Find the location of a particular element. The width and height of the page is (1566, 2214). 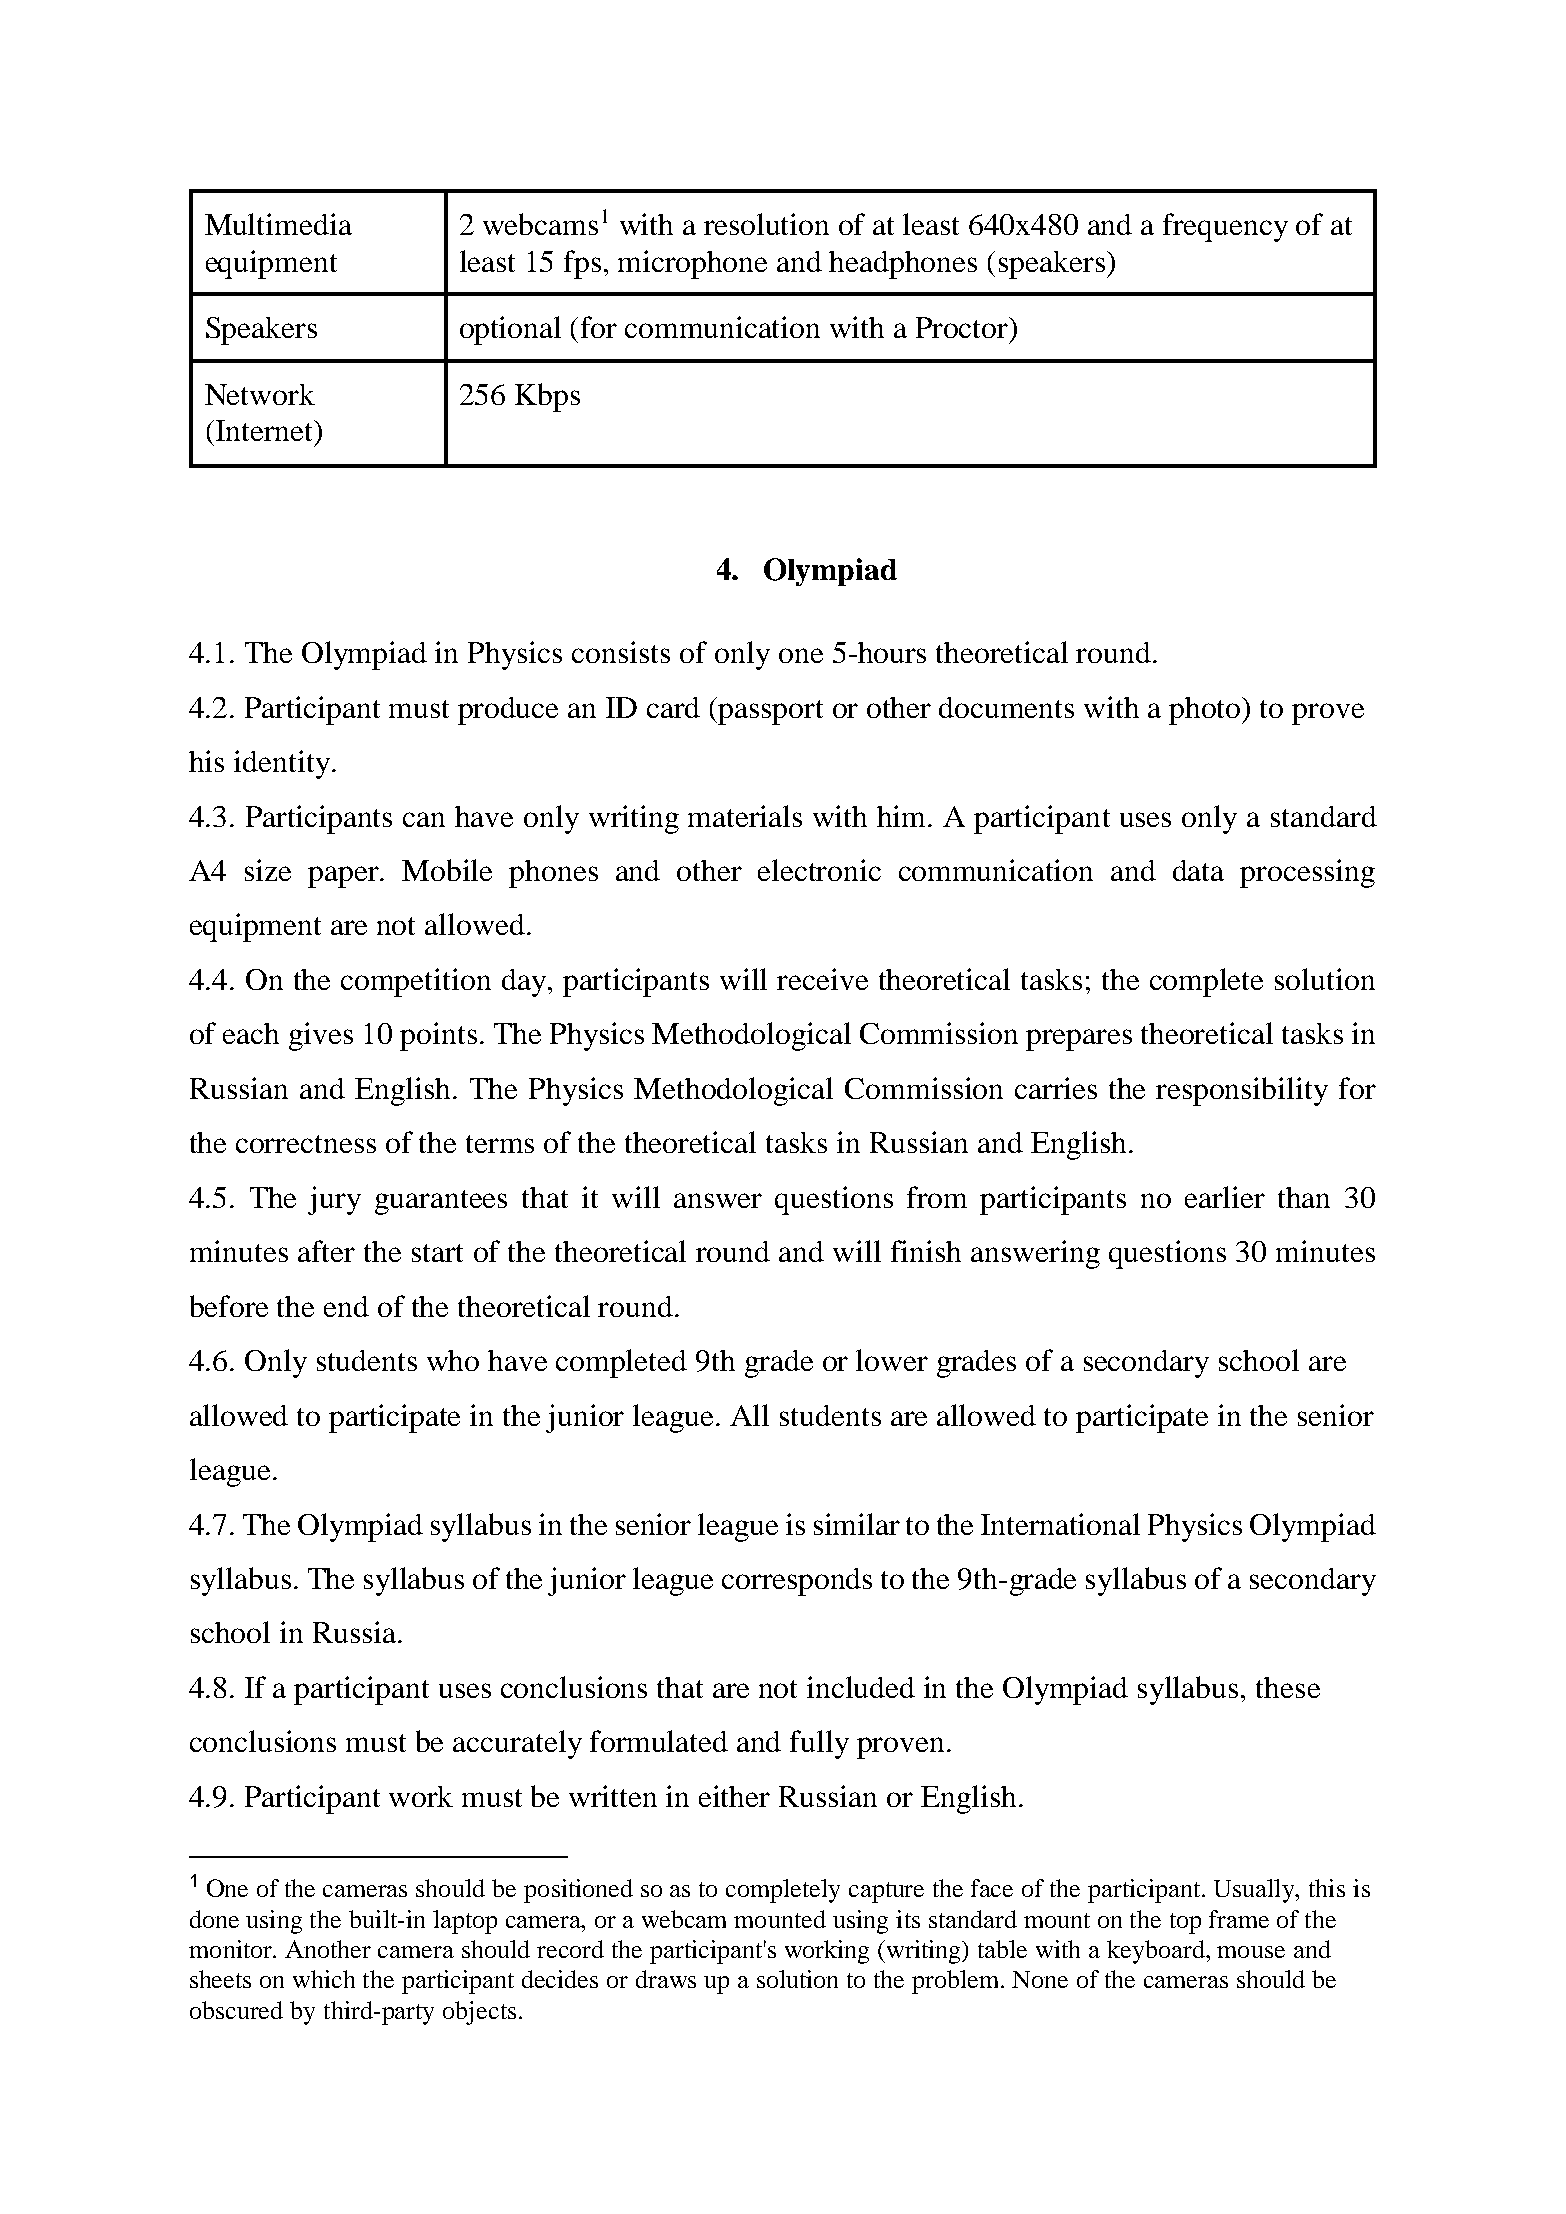

microphone is located at coordinates (692, 264).
